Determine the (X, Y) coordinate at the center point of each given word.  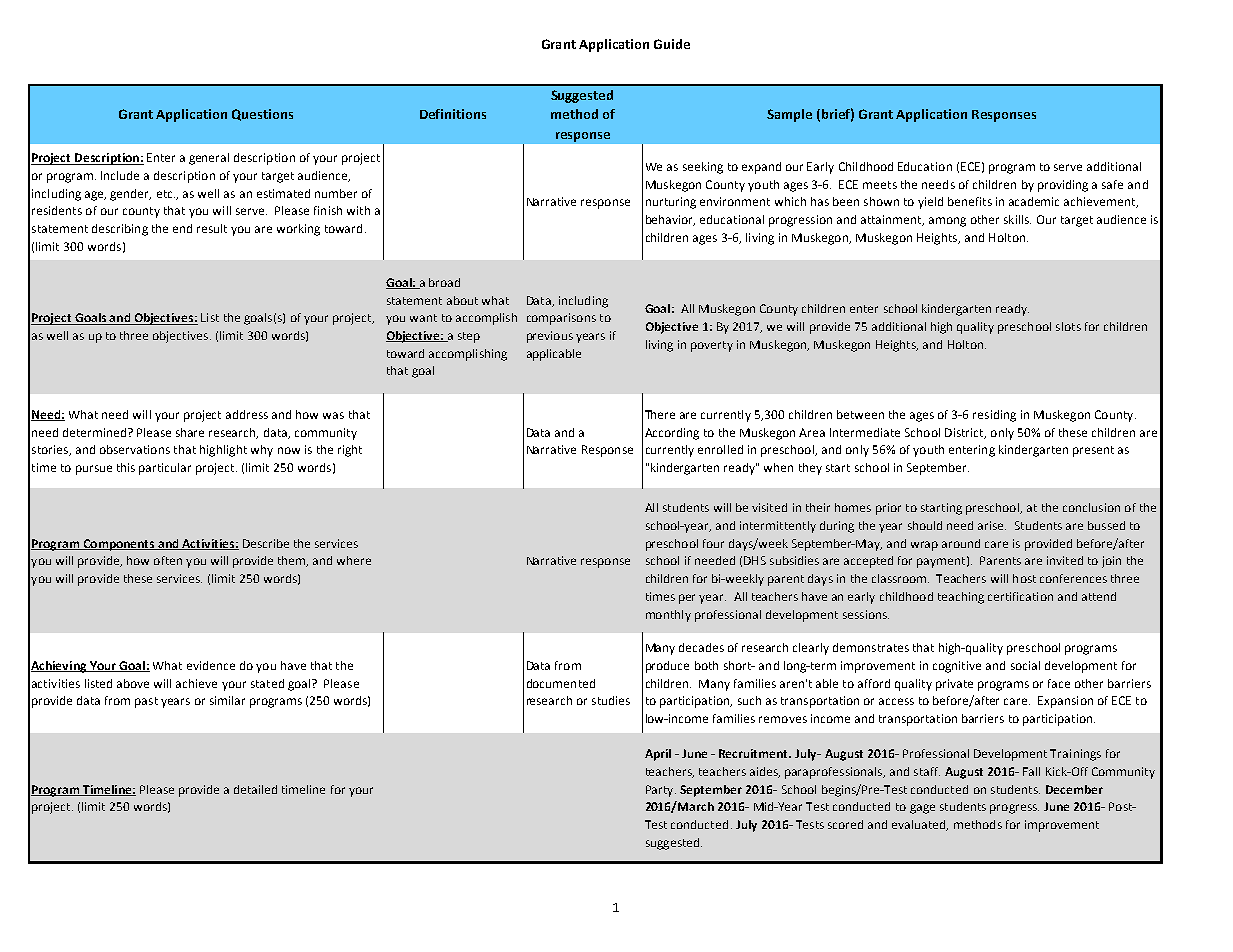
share (190, 432)
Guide (672, 44)
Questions (262, 115)
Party (661, 791)
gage (922, 809)
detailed (255, 789)
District (965, 433)
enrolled (720, 449)
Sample (789, 115)
